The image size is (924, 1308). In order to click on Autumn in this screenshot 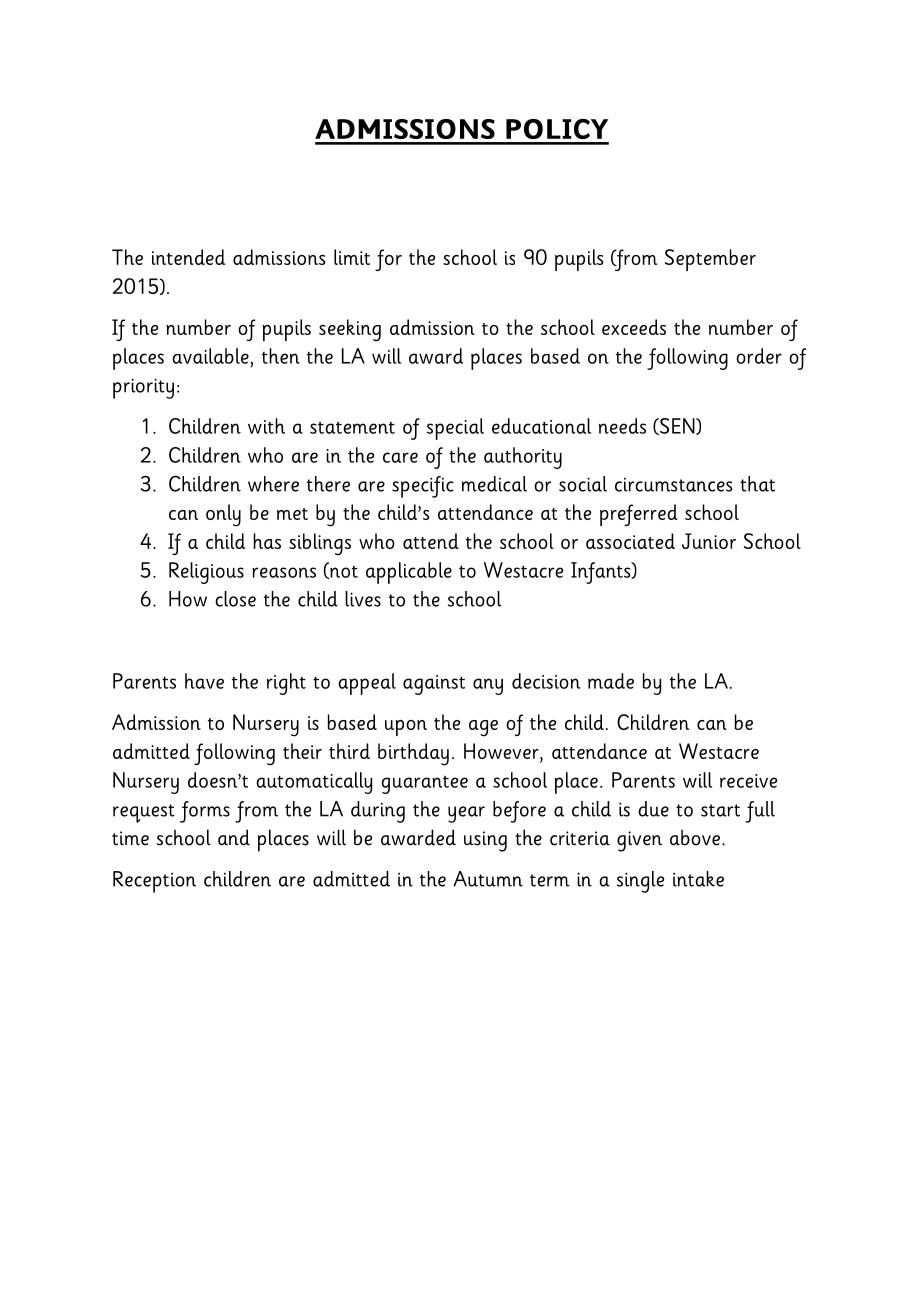, I will do `click(488, 879)`.
